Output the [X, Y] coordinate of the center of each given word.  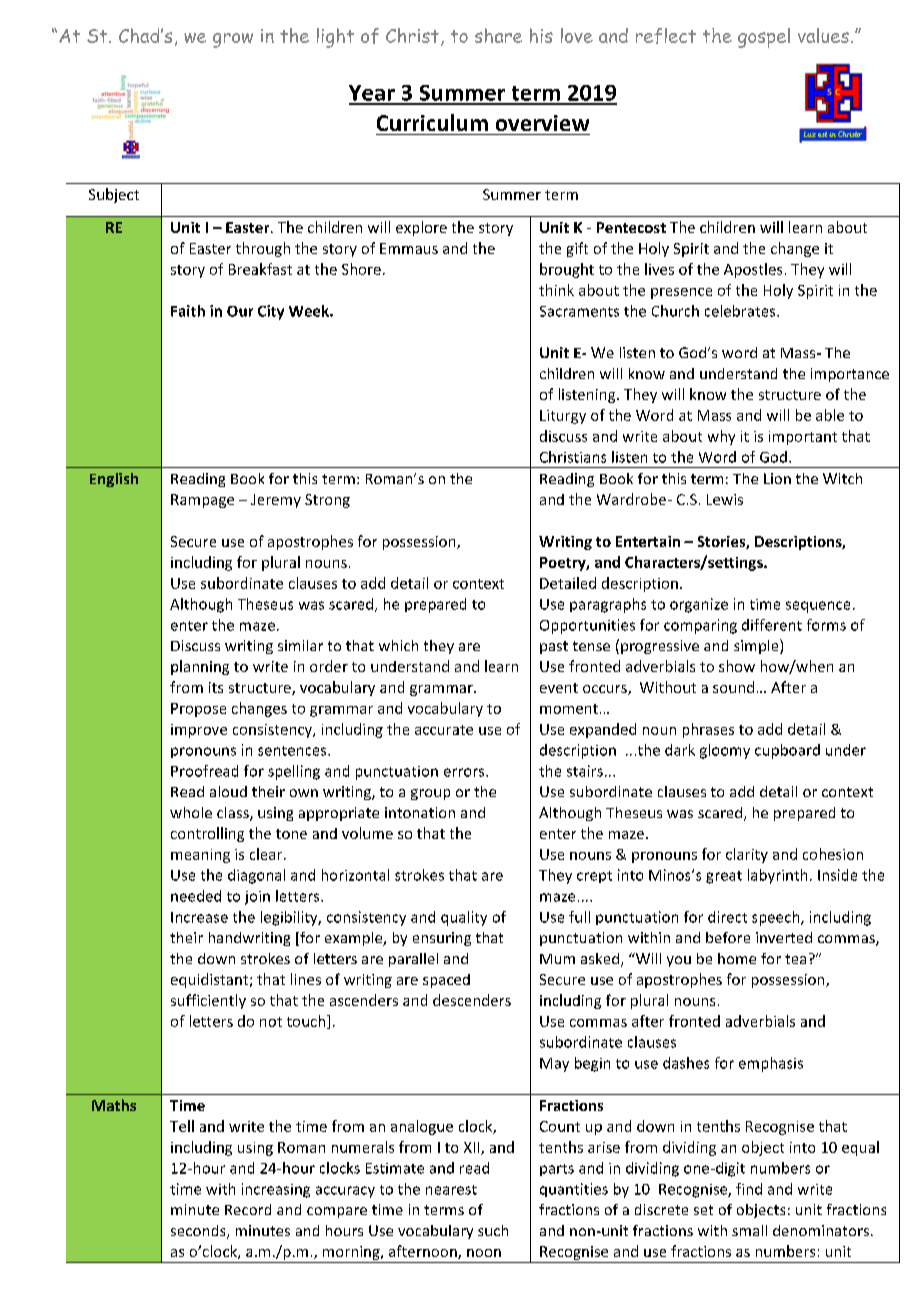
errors [465, 772]
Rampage [202, 501]
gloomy [725, 751]
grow [233, 40]
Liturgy [563, 417]
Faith [188, 311]
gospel [764, 38]
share [498, 35]
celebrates [741, 311]
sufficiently [208, 1001]
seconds [199, 1232]
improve [199, 731]
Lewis [725, 499]
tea [795, 959]
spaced [446, 981]
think [556, 290]
